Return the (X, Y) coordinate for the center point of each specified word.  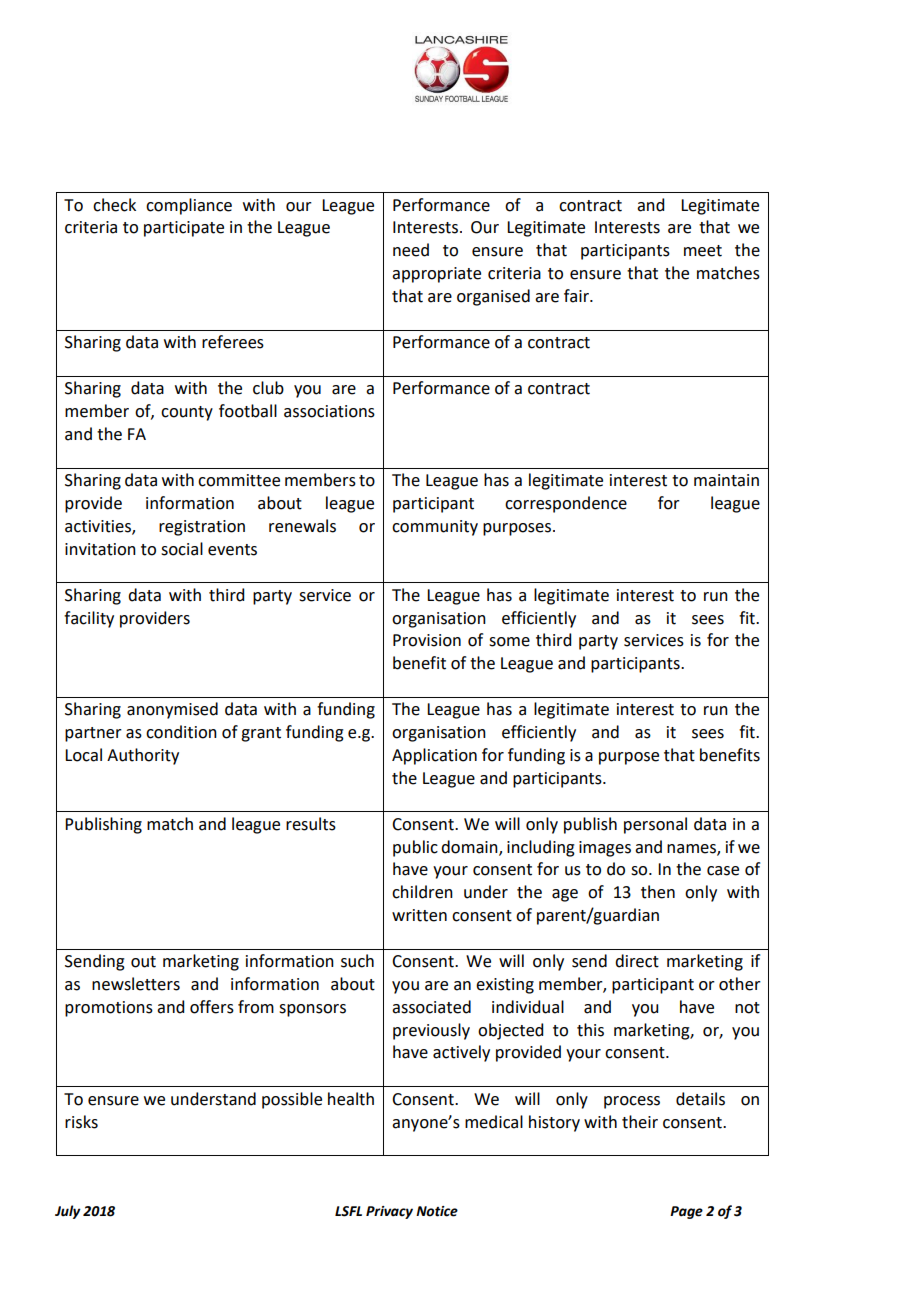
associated (431, 1007)
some (509, 642)
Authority (143, 756)
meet (703, 251)
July (68, 1212)
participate (184, 229)
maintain (726, 480)
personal (655, 825)
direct (637, 961)
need (411, 250)
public (415, 848)
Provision (427, 640)
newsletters (136, 984)
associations (329, 411)
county (187, 413)
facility (89, 619)
